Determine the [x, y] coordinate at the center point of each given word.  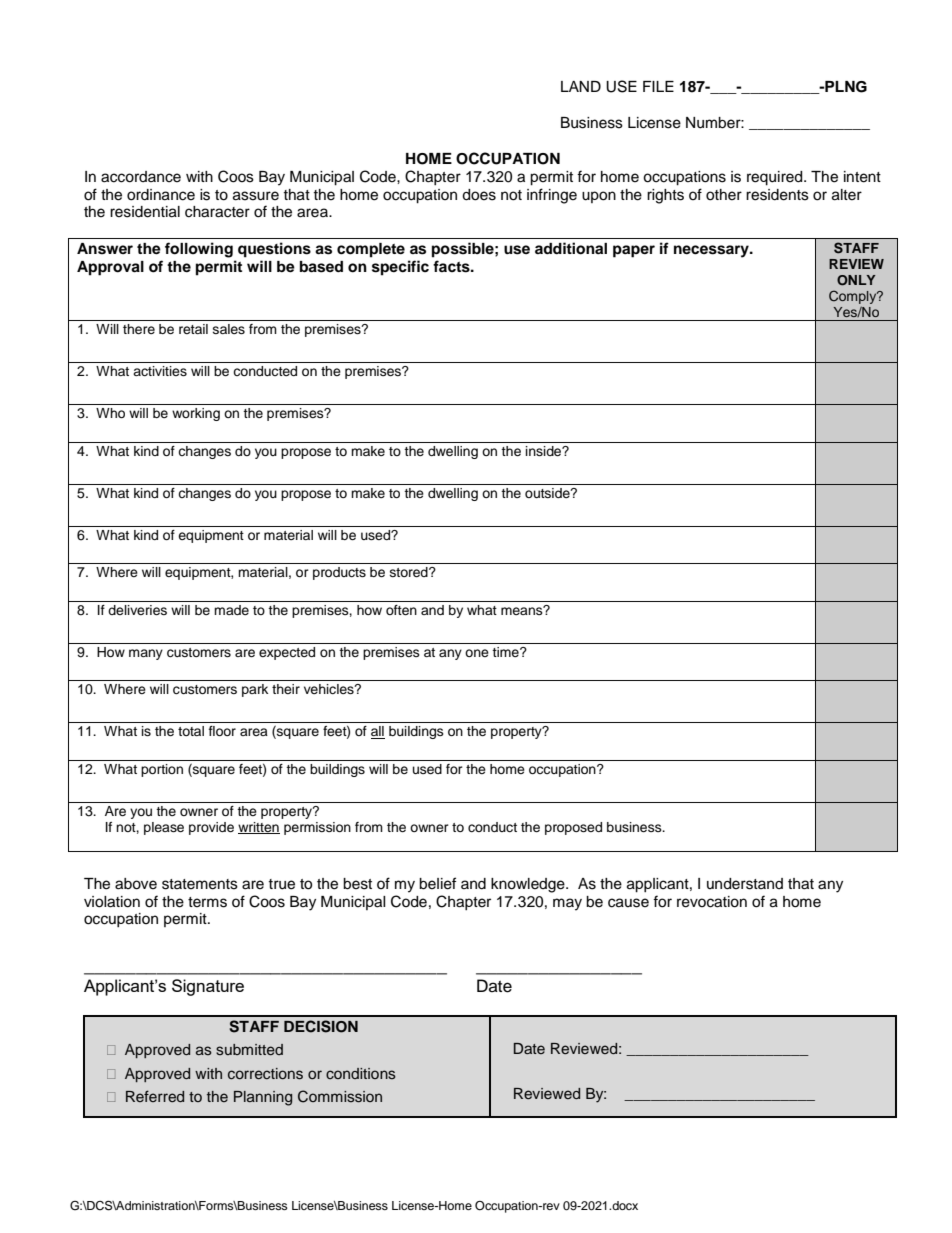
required [776, 178]
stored [410, 572]
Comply [854, 297]
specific [400, 268]
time [506, 652]
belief [437, 883]
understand [745, 884]
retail [193, 329]
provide [211, 828]
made [231, 610]
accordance [141, 177]
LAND [581, 86]
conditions [361, 1073]
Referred [155, 1096]
